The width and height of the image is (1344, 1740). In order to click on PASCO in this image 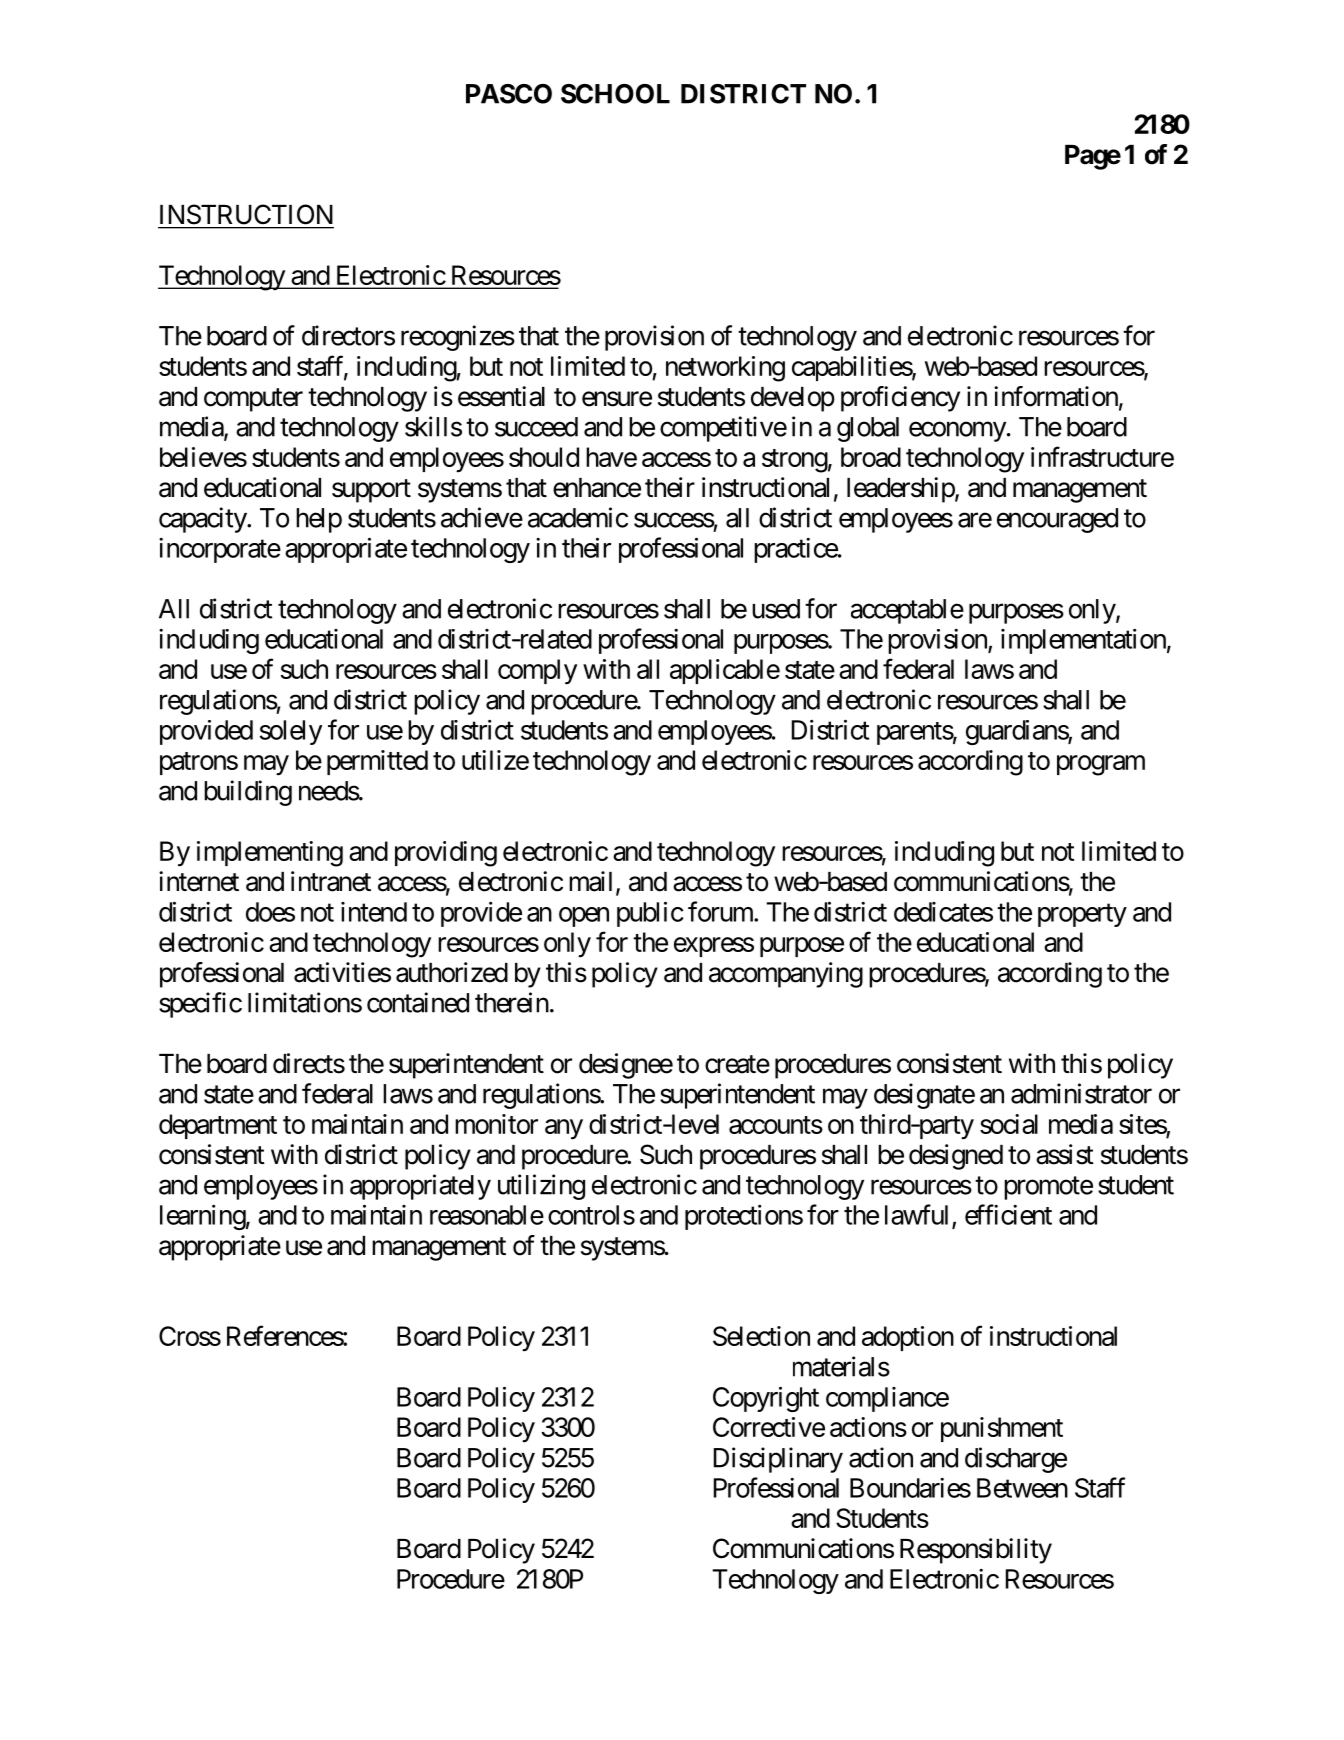, I will do `click(509, 94)`.
